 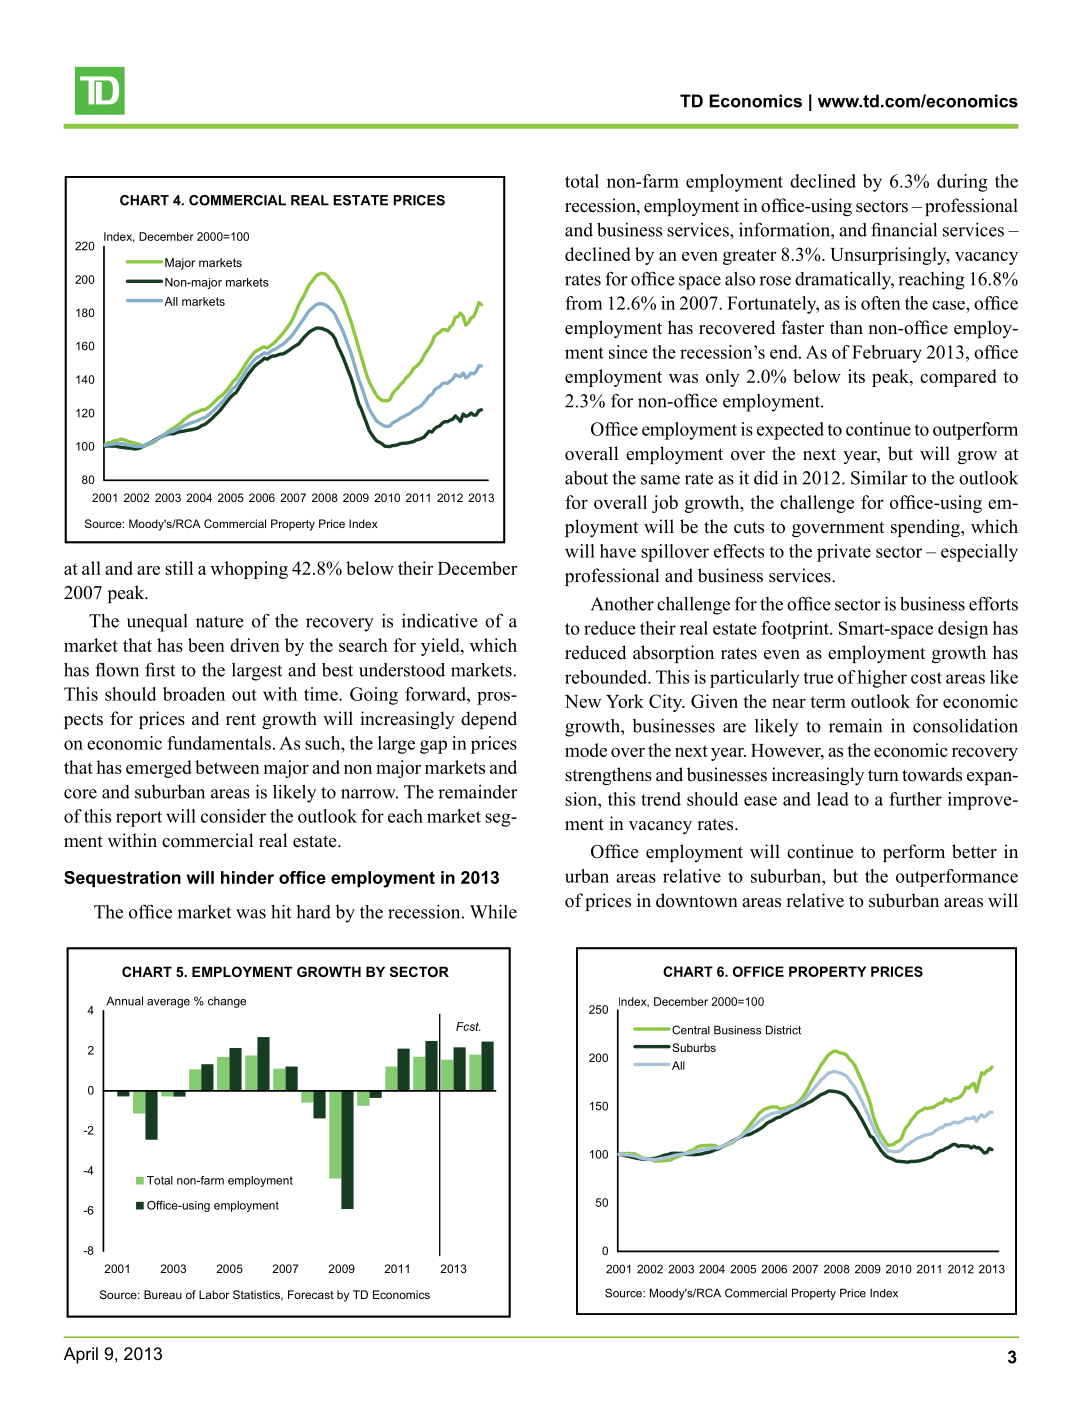 I want to click on Labor, so click(x=214, y=1294).
